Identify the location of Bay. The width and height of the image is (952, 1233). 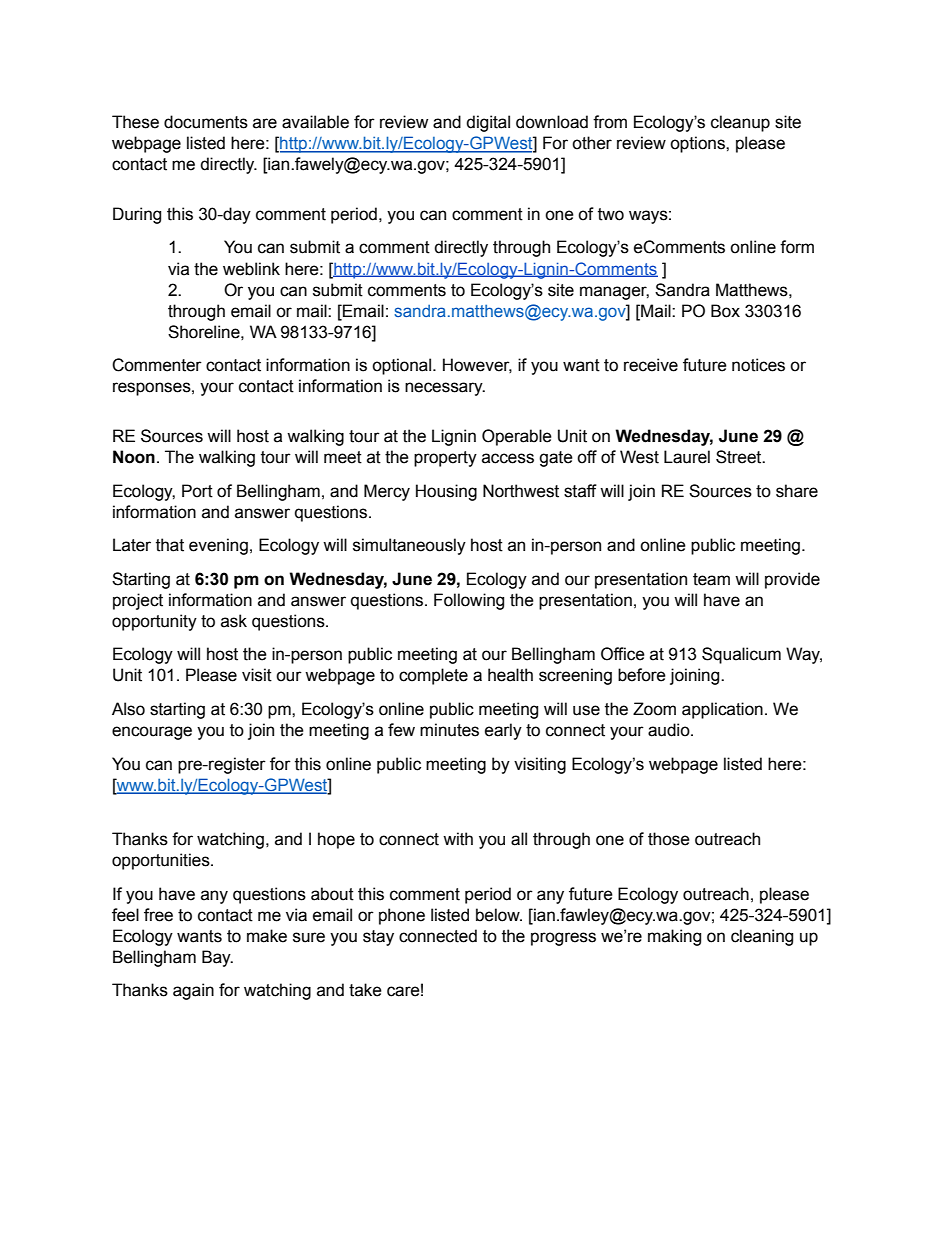
(217, 958).
